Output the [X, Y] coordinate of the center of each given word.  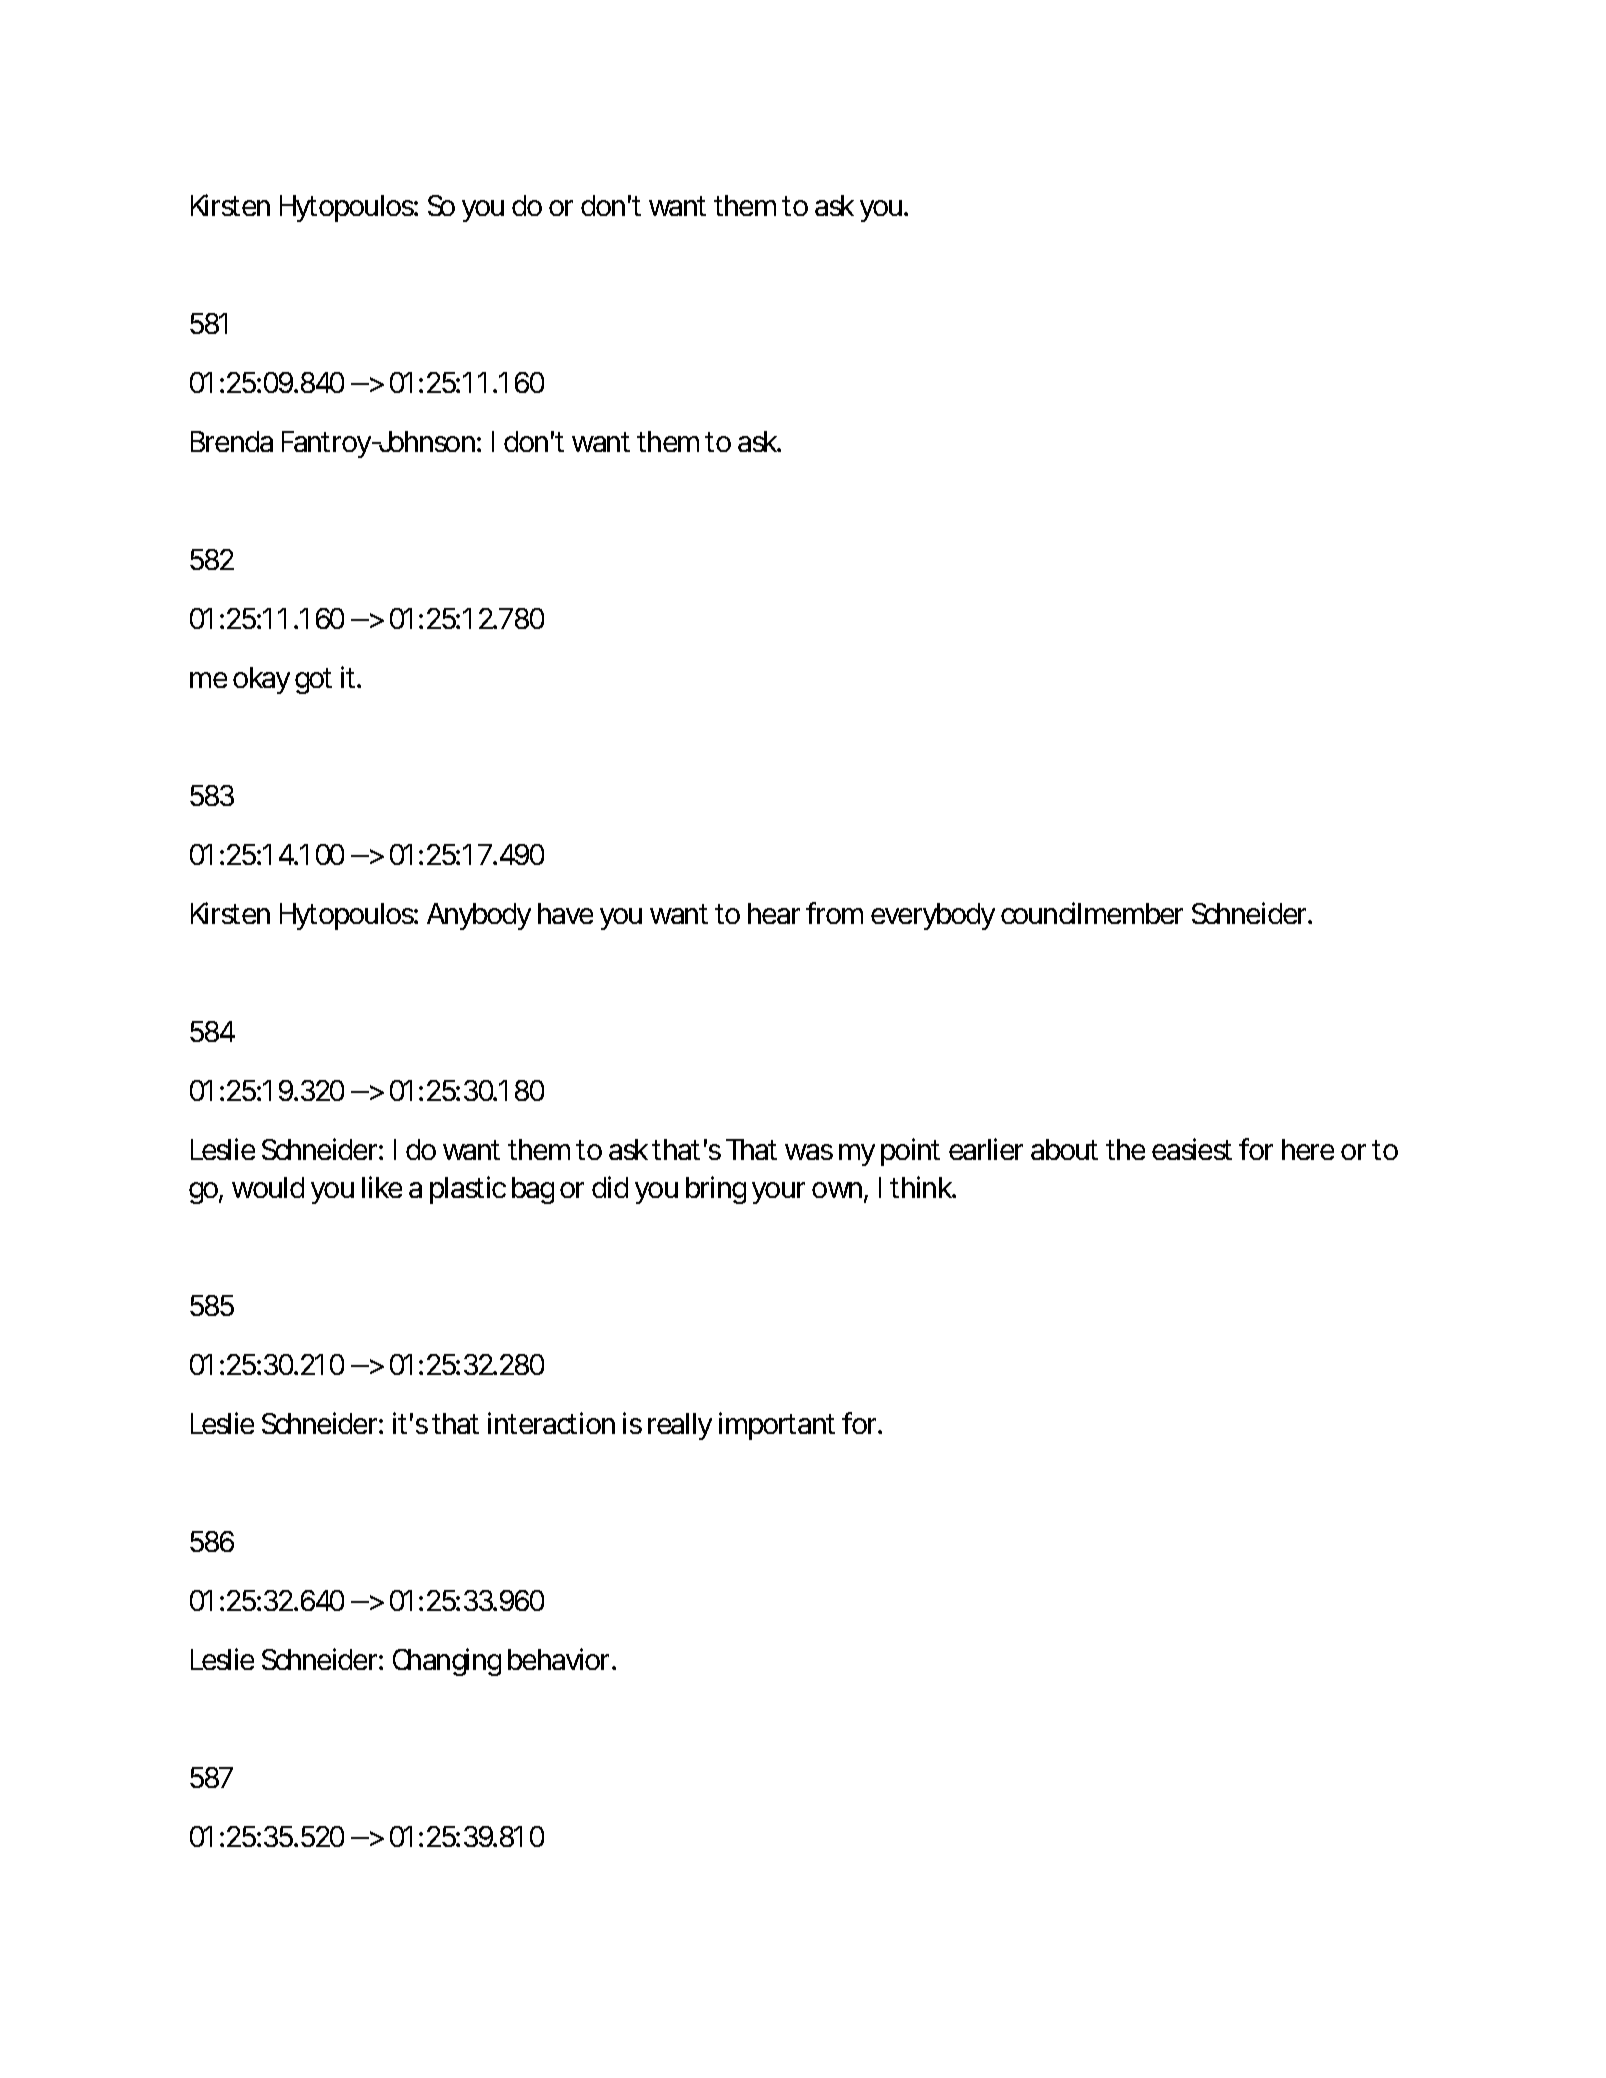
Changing [447, 1662]
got [313, 681]
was [809, 1152]
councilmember [1092, 913]
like [382, 1187]
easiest [1192, 1149]
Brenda [232, 441]
